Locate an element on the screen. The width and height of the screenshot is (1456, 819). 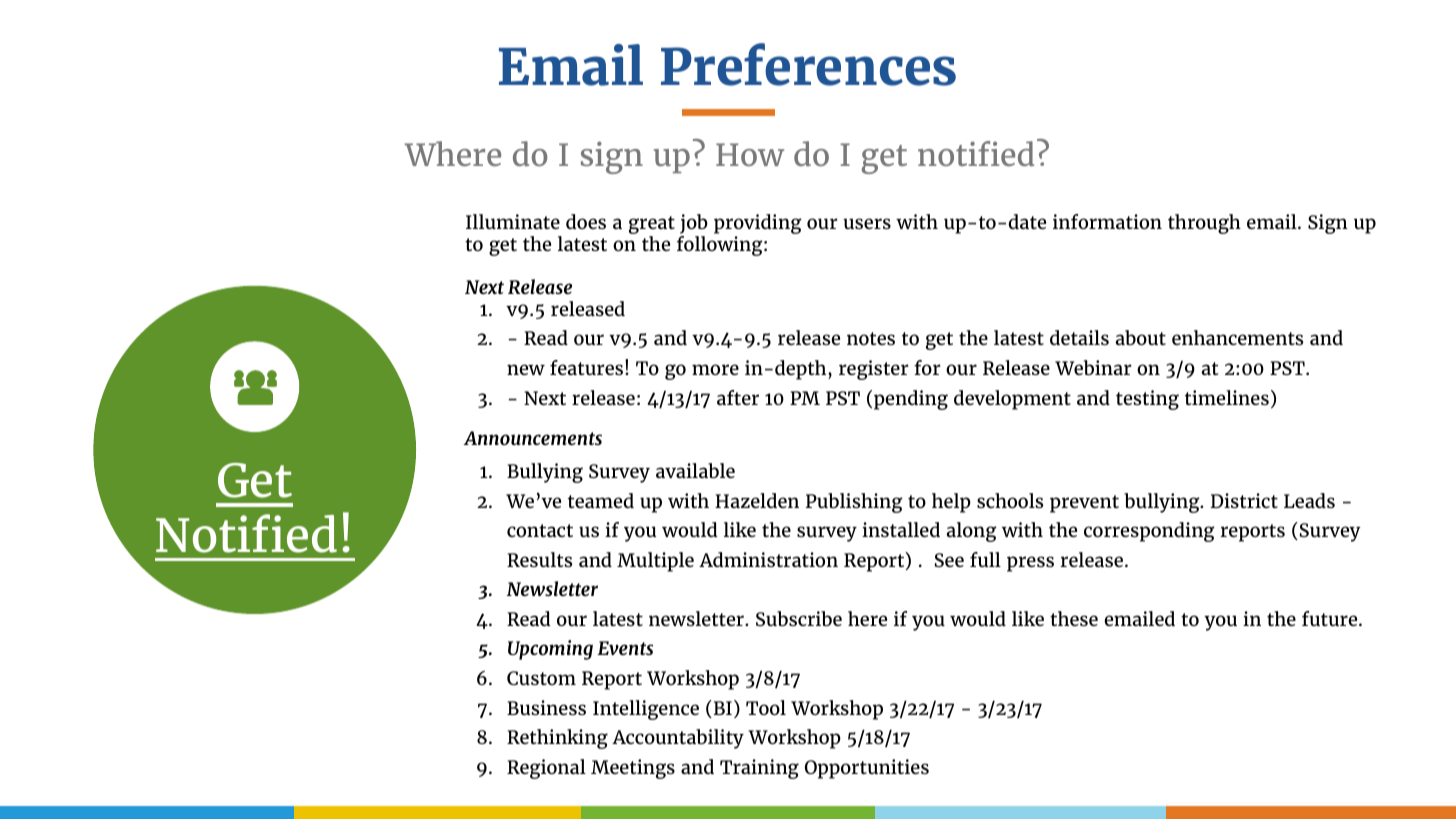
notes is located at coordinates (871, 338).
